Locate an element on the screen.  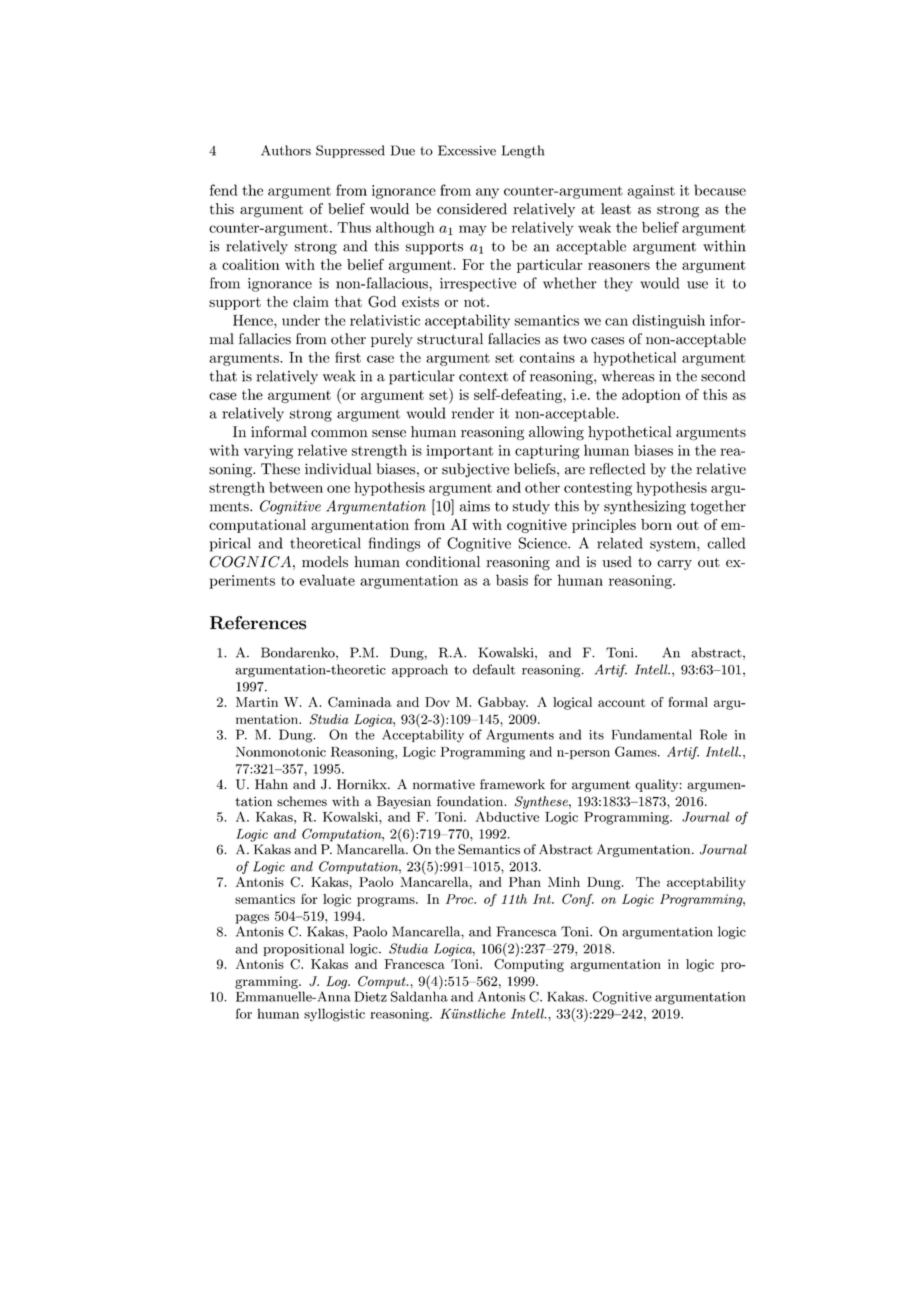
Conf is located at coordinates (578, 900).
